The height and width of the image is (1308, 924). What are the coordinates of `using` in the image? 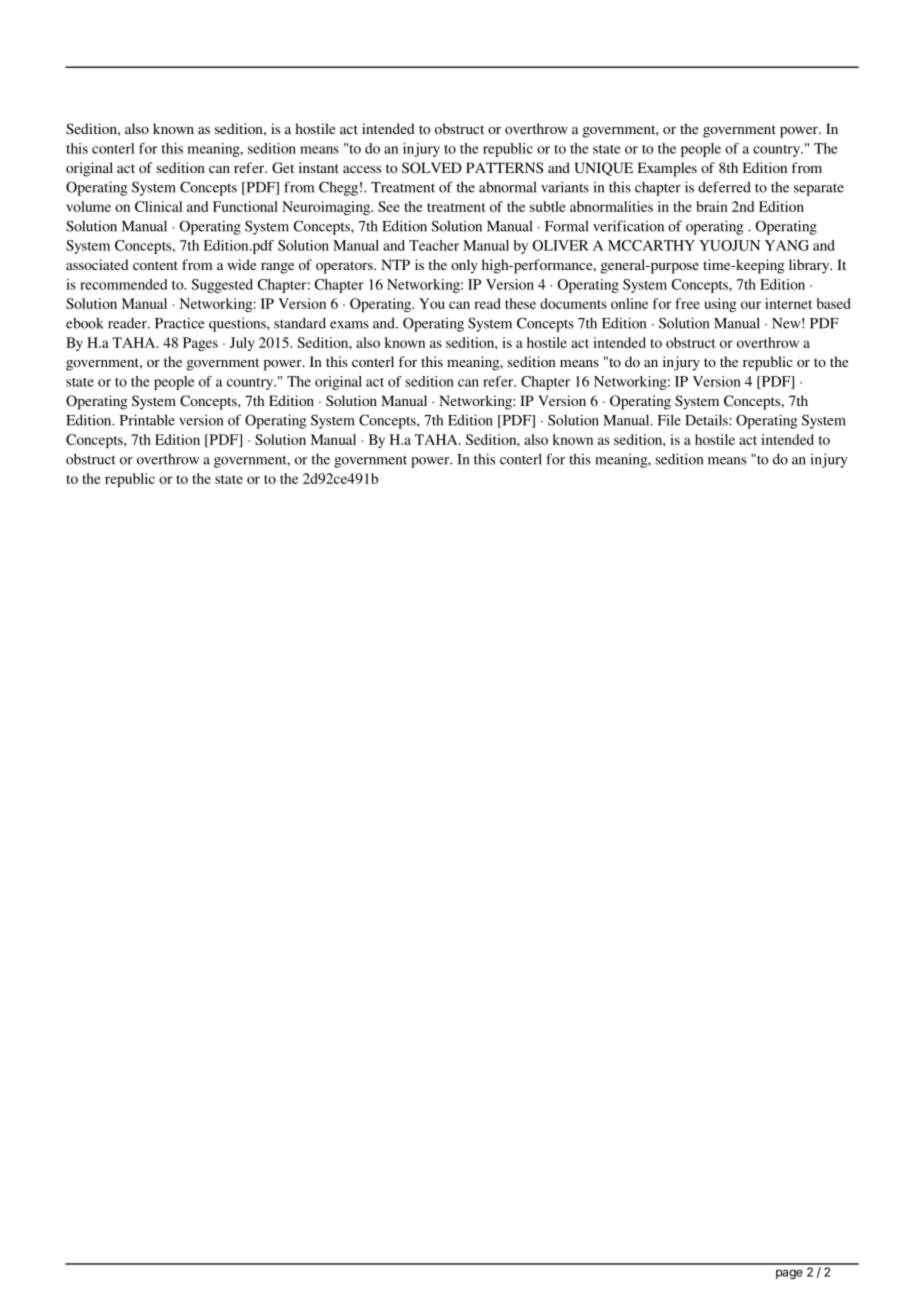 It's located at (720, 305).
